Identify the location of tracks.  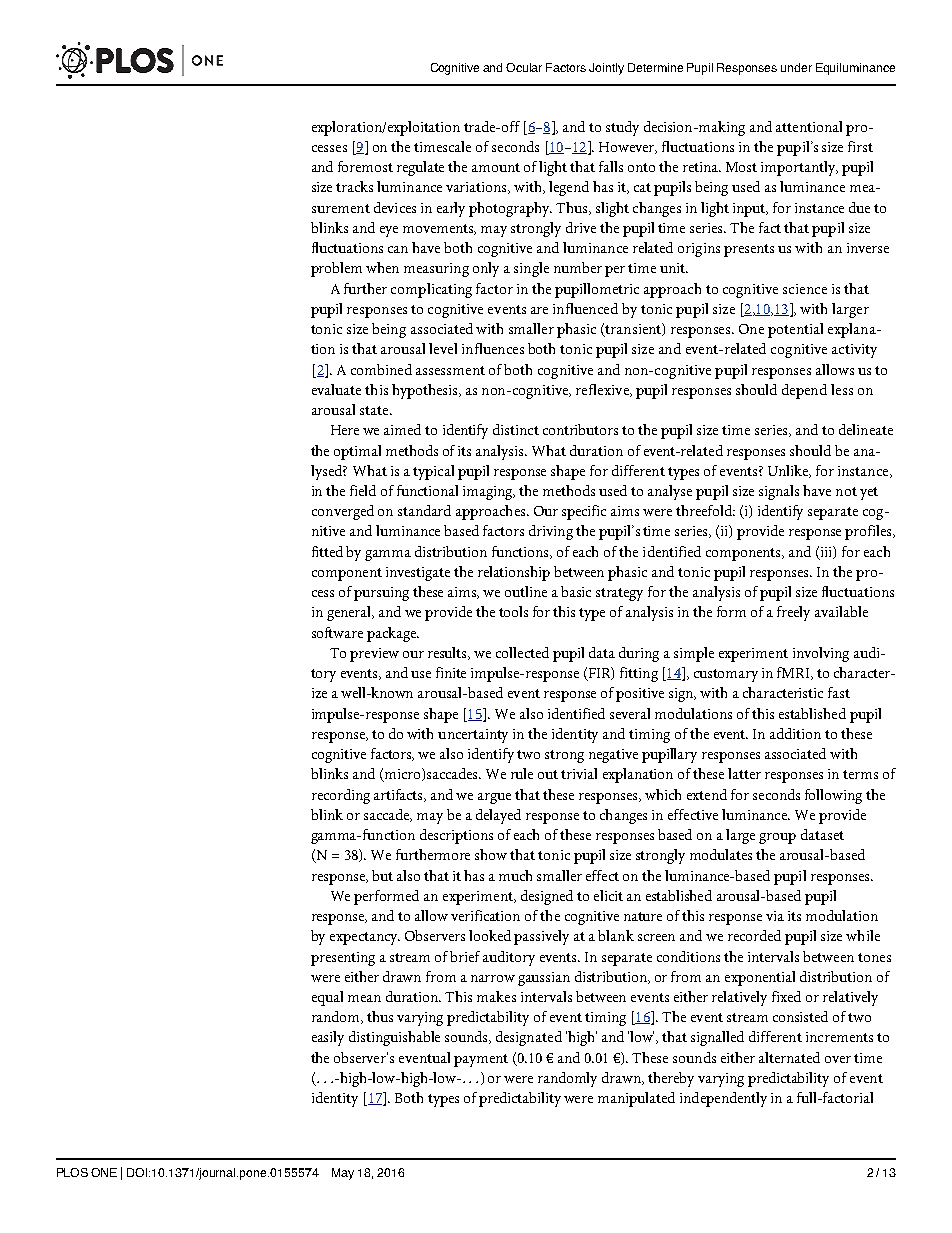
(354, 186).
